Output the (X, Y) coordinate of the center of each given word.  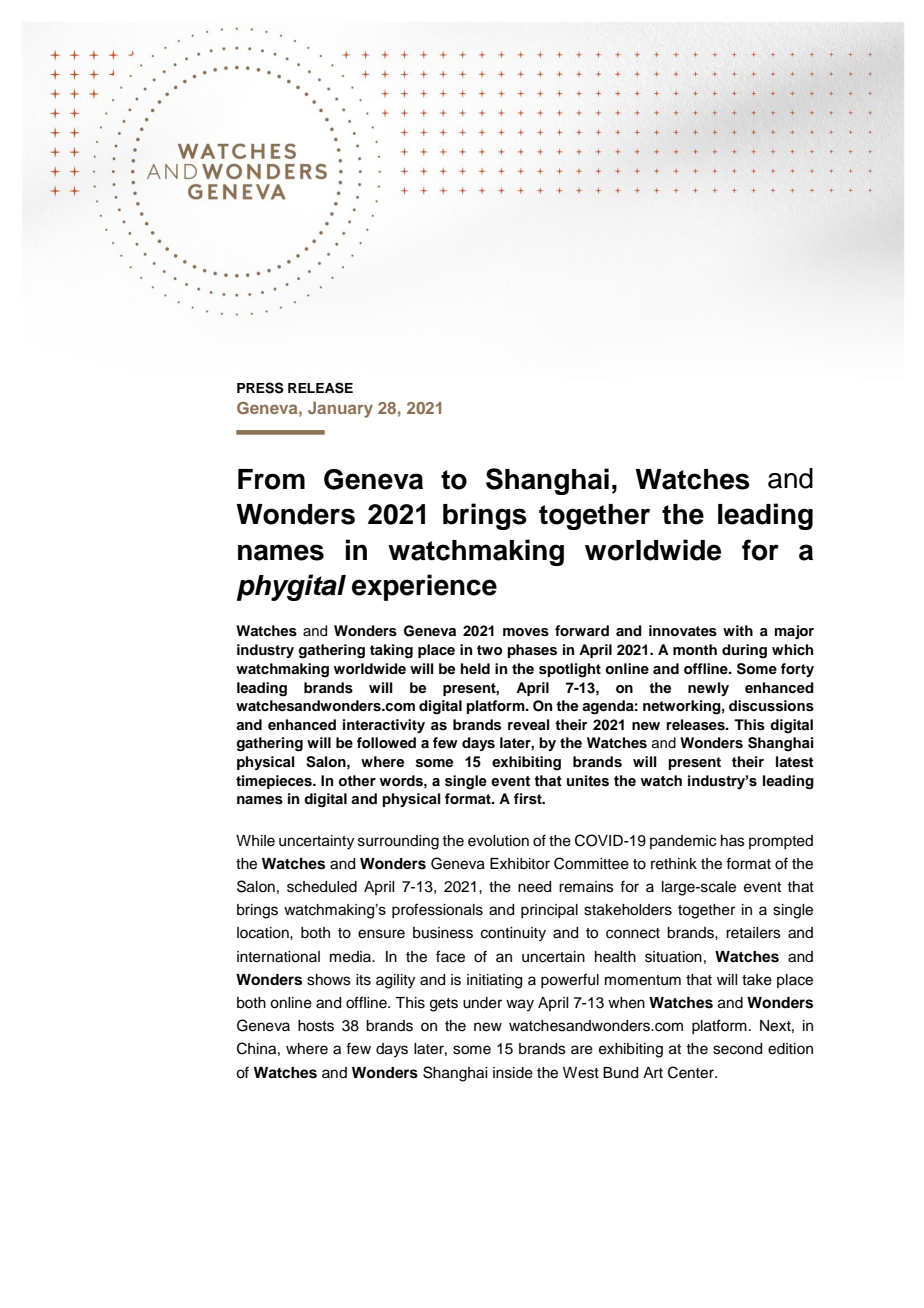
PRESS (260, 388)
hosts (316, 1026)
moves (526, 632)
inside (513, 1073)
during (744, 651)
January (340, 409)
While (255, 841)
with (738, 630)
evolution (498, 841)
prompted (781, 842)
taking (391, 651)
